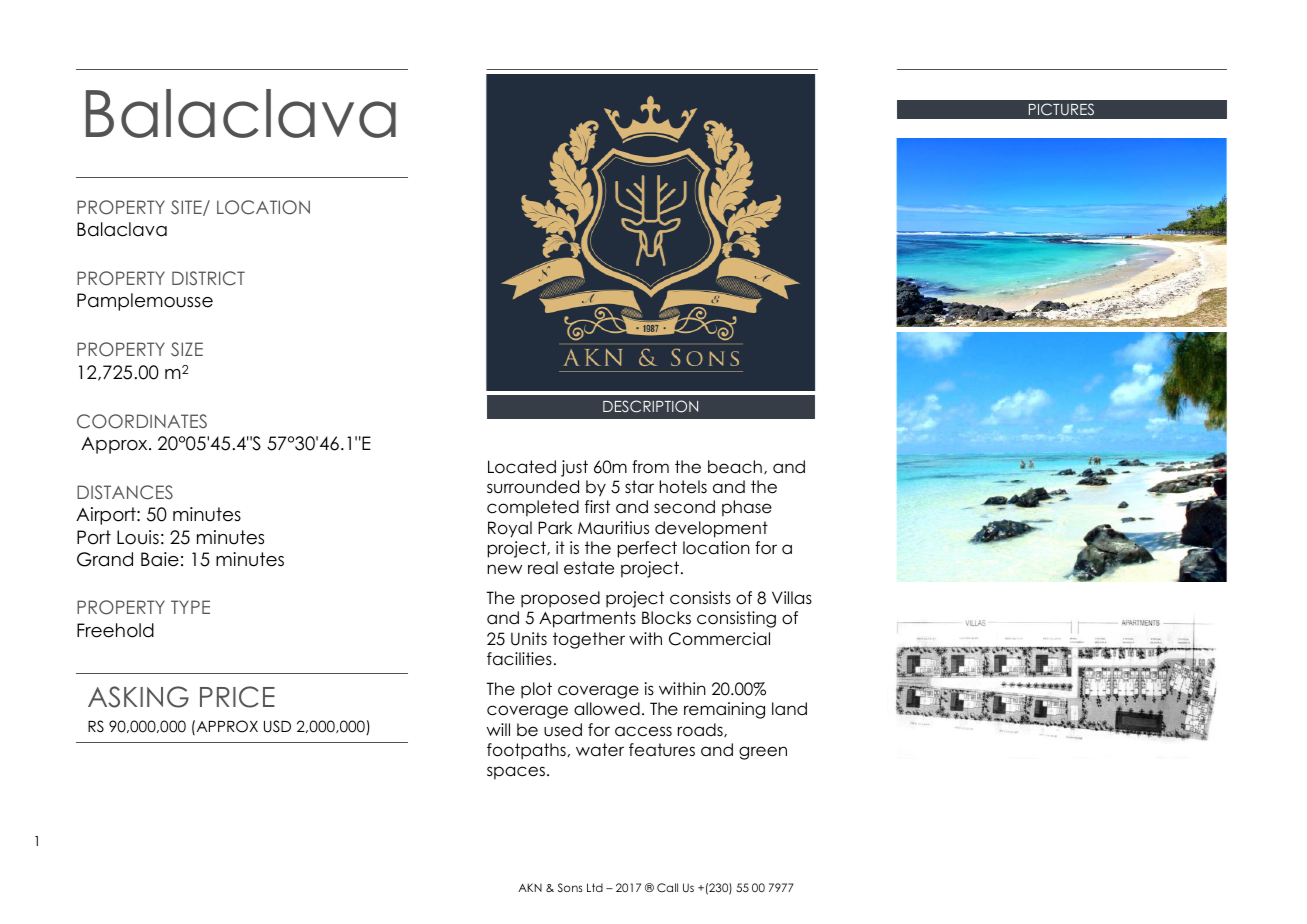  What do you see at coordinates (650, 406) in the image?
I see `DESCRIPTION` at bounding box center [650, 406].
